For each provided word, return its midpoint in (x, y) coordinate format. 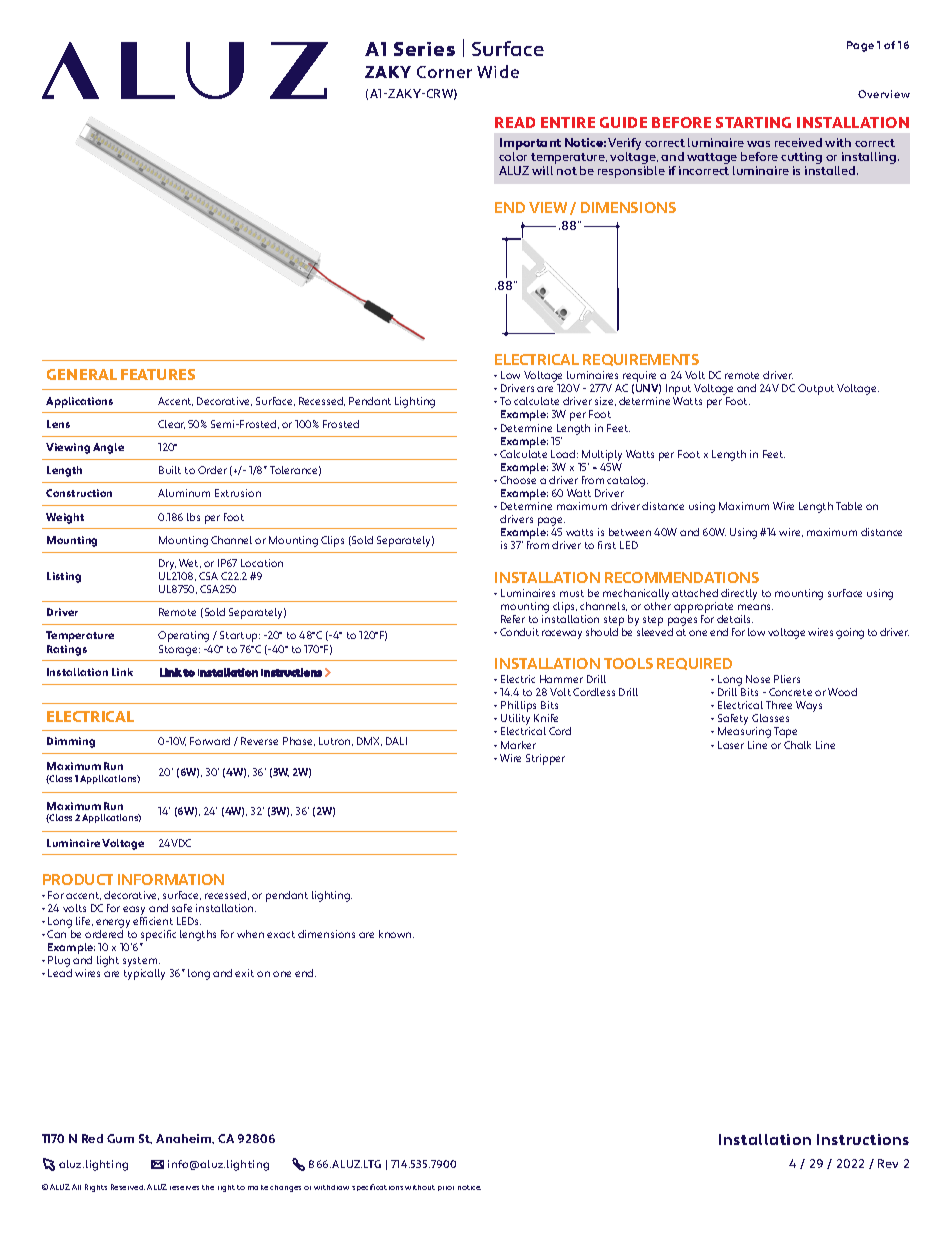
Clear (171, 424)
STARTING (753, 122)
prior (446, 1188)
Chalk (797, 745)
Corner (444, 72)
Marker (518, 745)
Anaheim (185, 1139)
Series (424, 49)
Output (816, 389)
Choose (518, 480)
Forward (210, 741)
